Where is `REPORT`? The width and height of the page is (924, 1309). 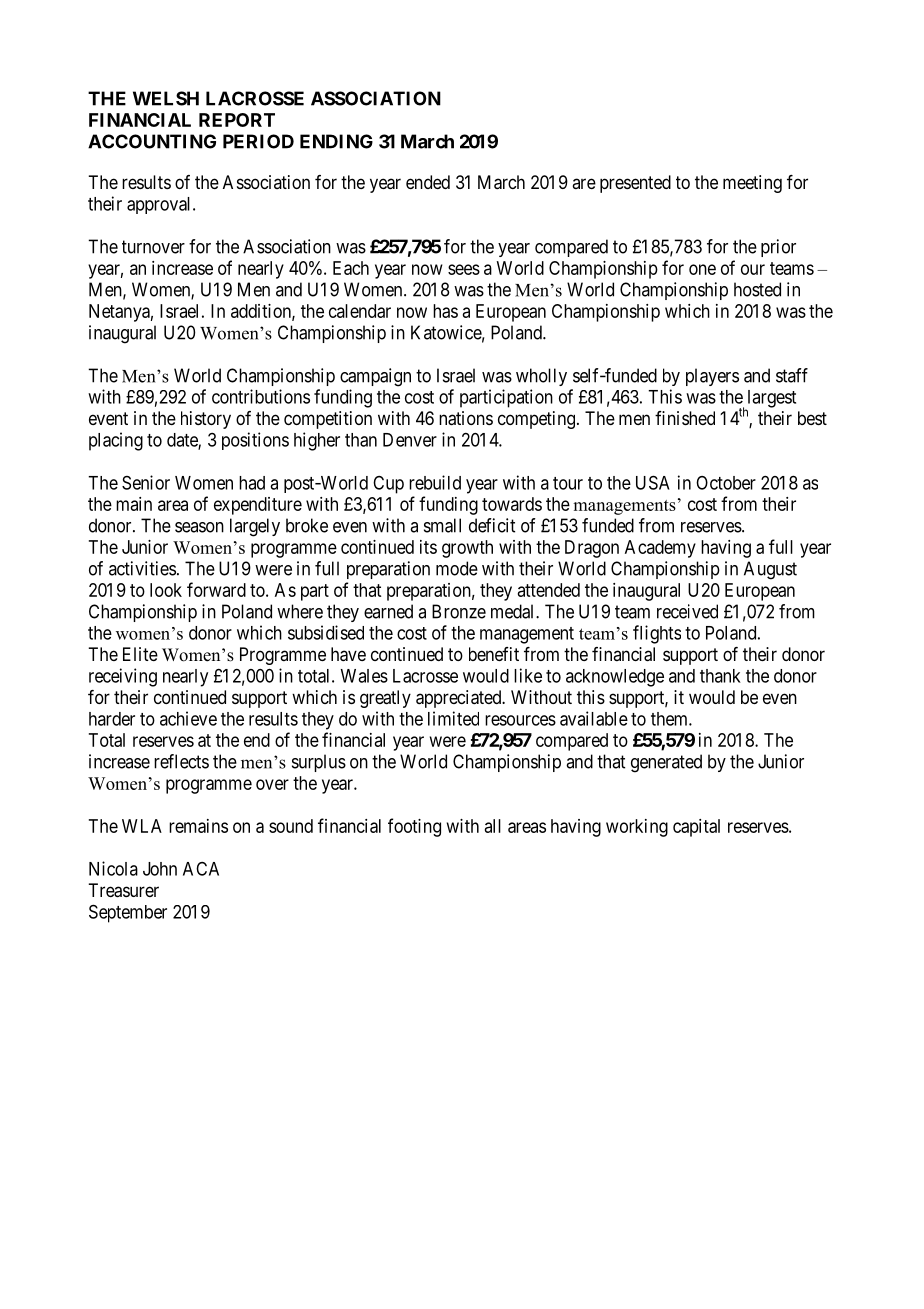 REPORT is located at coordinates (237, 120).
